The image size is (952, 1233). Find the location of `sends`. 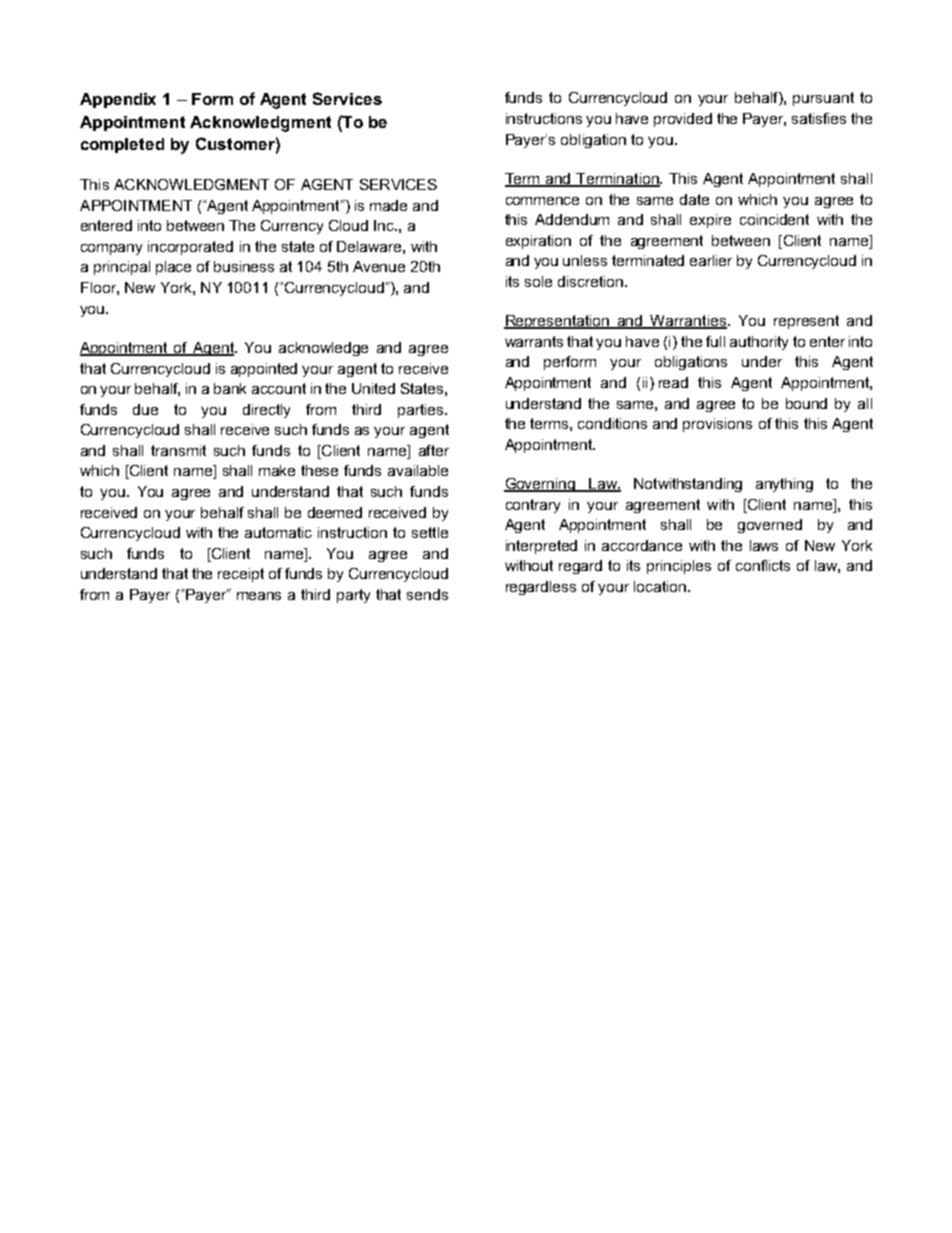

sends is located at coordinates (427, 594).
